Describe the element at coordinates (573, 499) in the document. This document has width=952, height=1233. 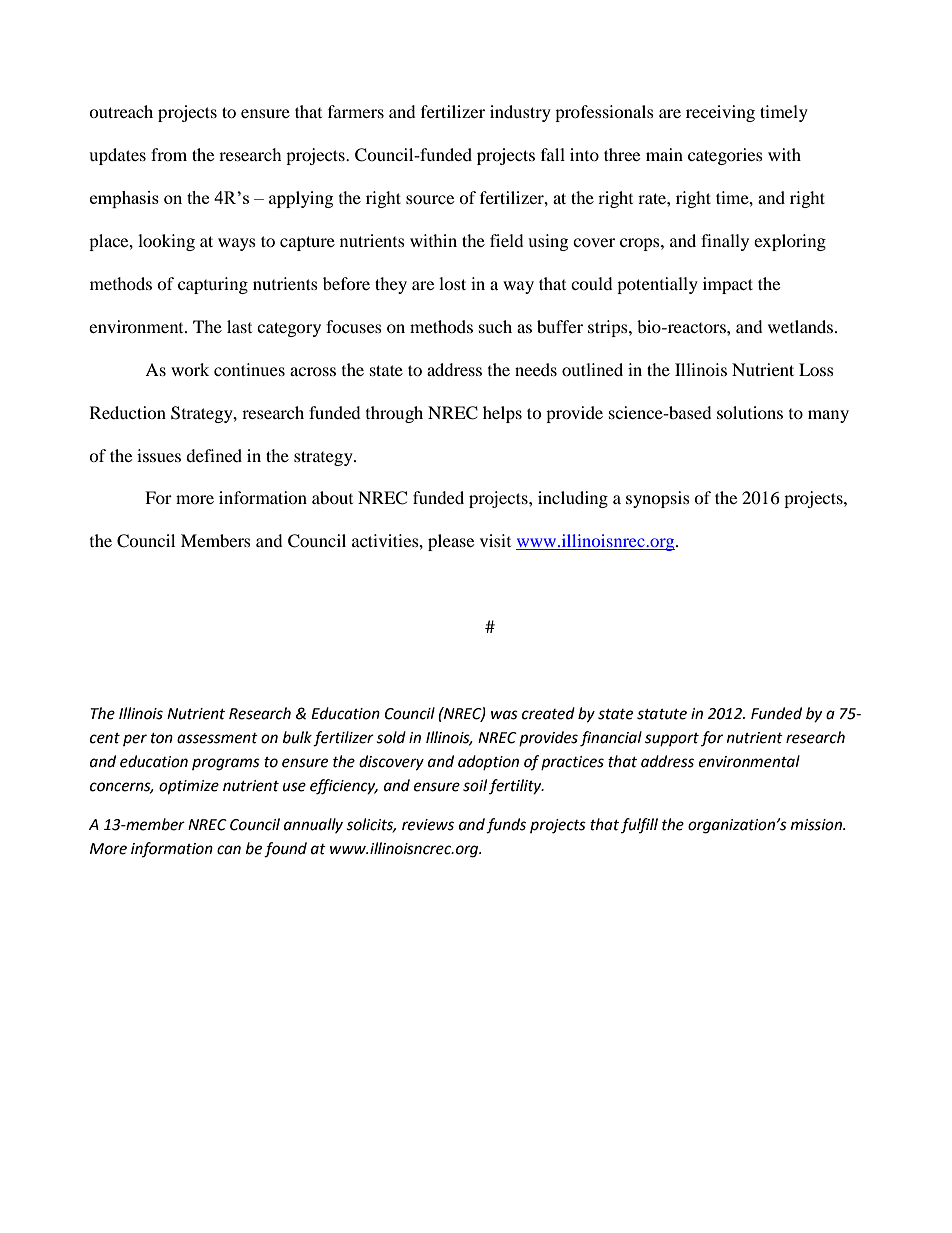
I see `including` at that location.
